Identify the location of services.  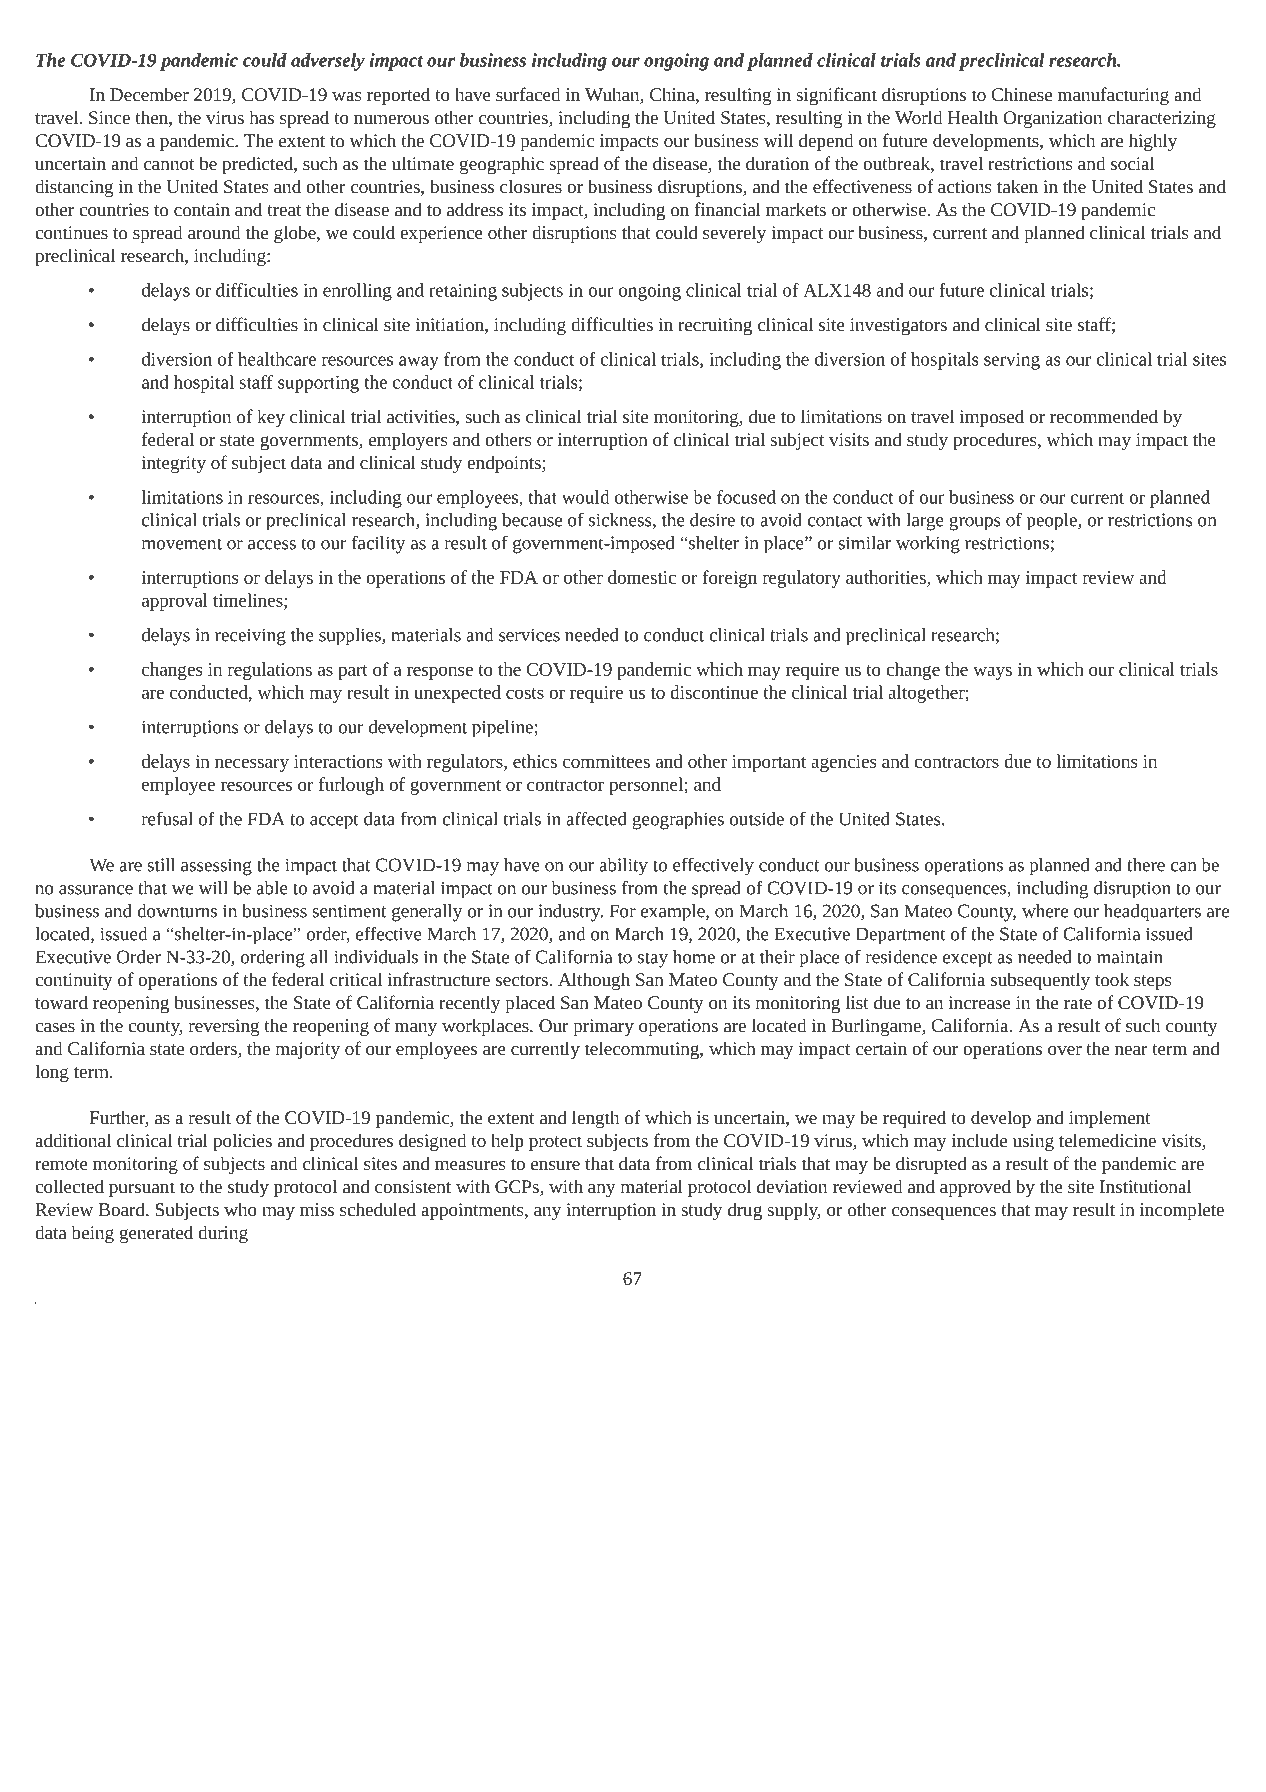
(529, 635).
